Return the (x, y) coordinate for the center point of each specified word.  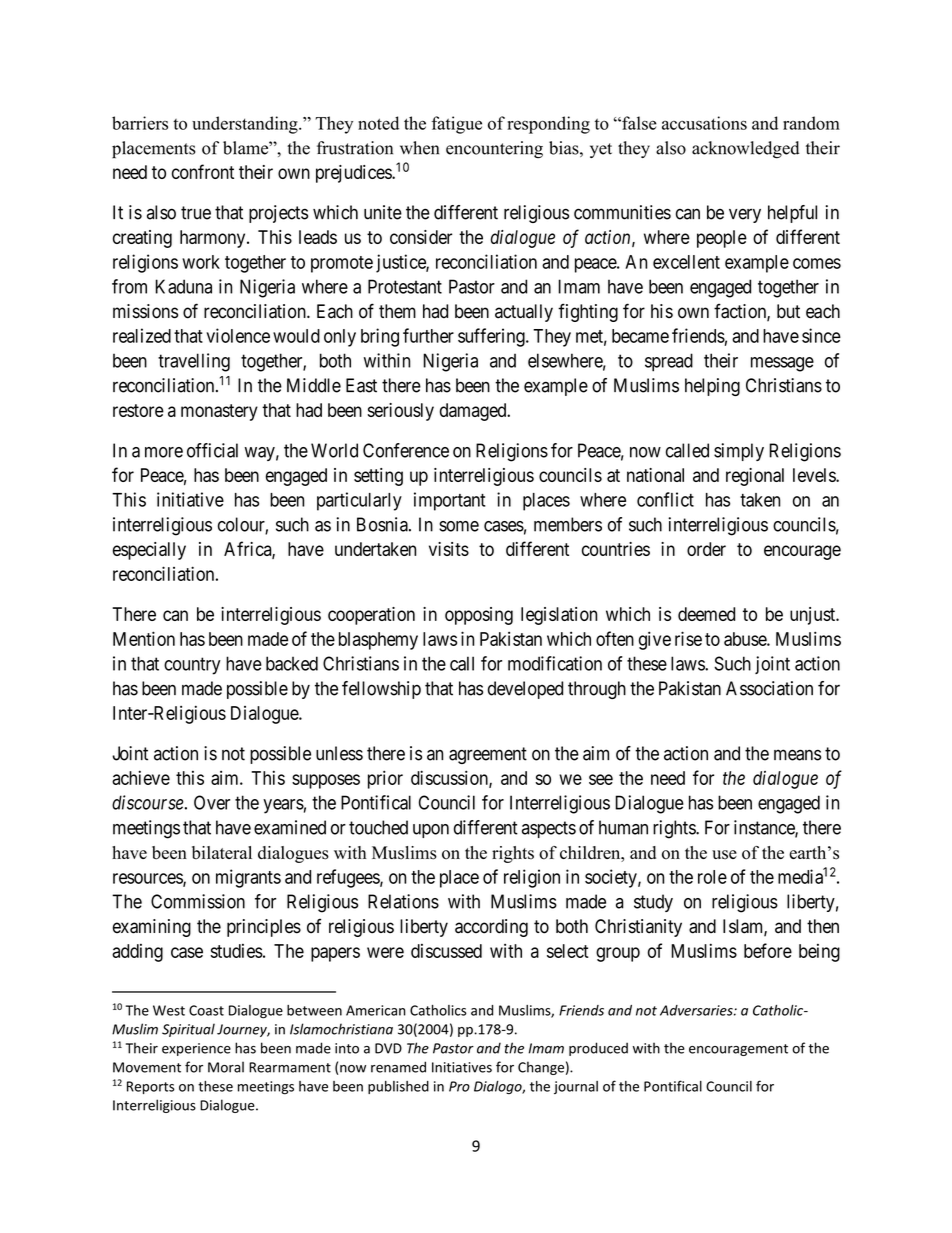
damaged (474, 412)
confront (203, 171)
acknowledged (745, 150)
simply (739, 452)
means (797, 755)
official (212, 450)
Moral (226, 1067)
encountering (494, 150)
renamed (398, 1067)
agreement (488, 755)
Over (212, 802)
